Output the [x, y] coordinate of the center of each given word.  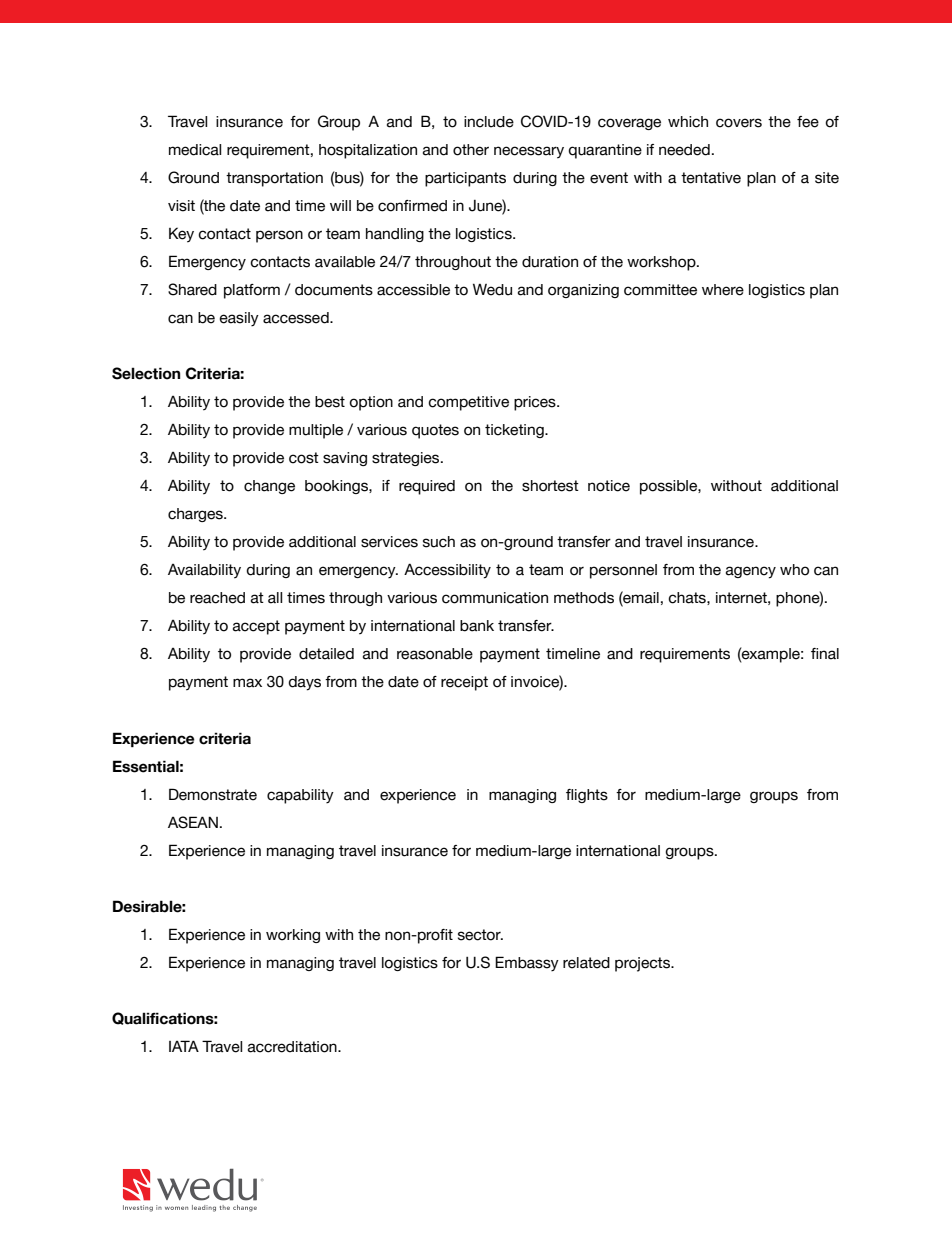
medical [195, 150]
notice [609, 486]
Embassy [527, 963]
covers [739, 123]
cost [304, 458]
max [247, 683]
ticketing [515, 431]
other [471, 150]
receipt [464, 683]
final [825, 654]
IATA [184, 1046]
